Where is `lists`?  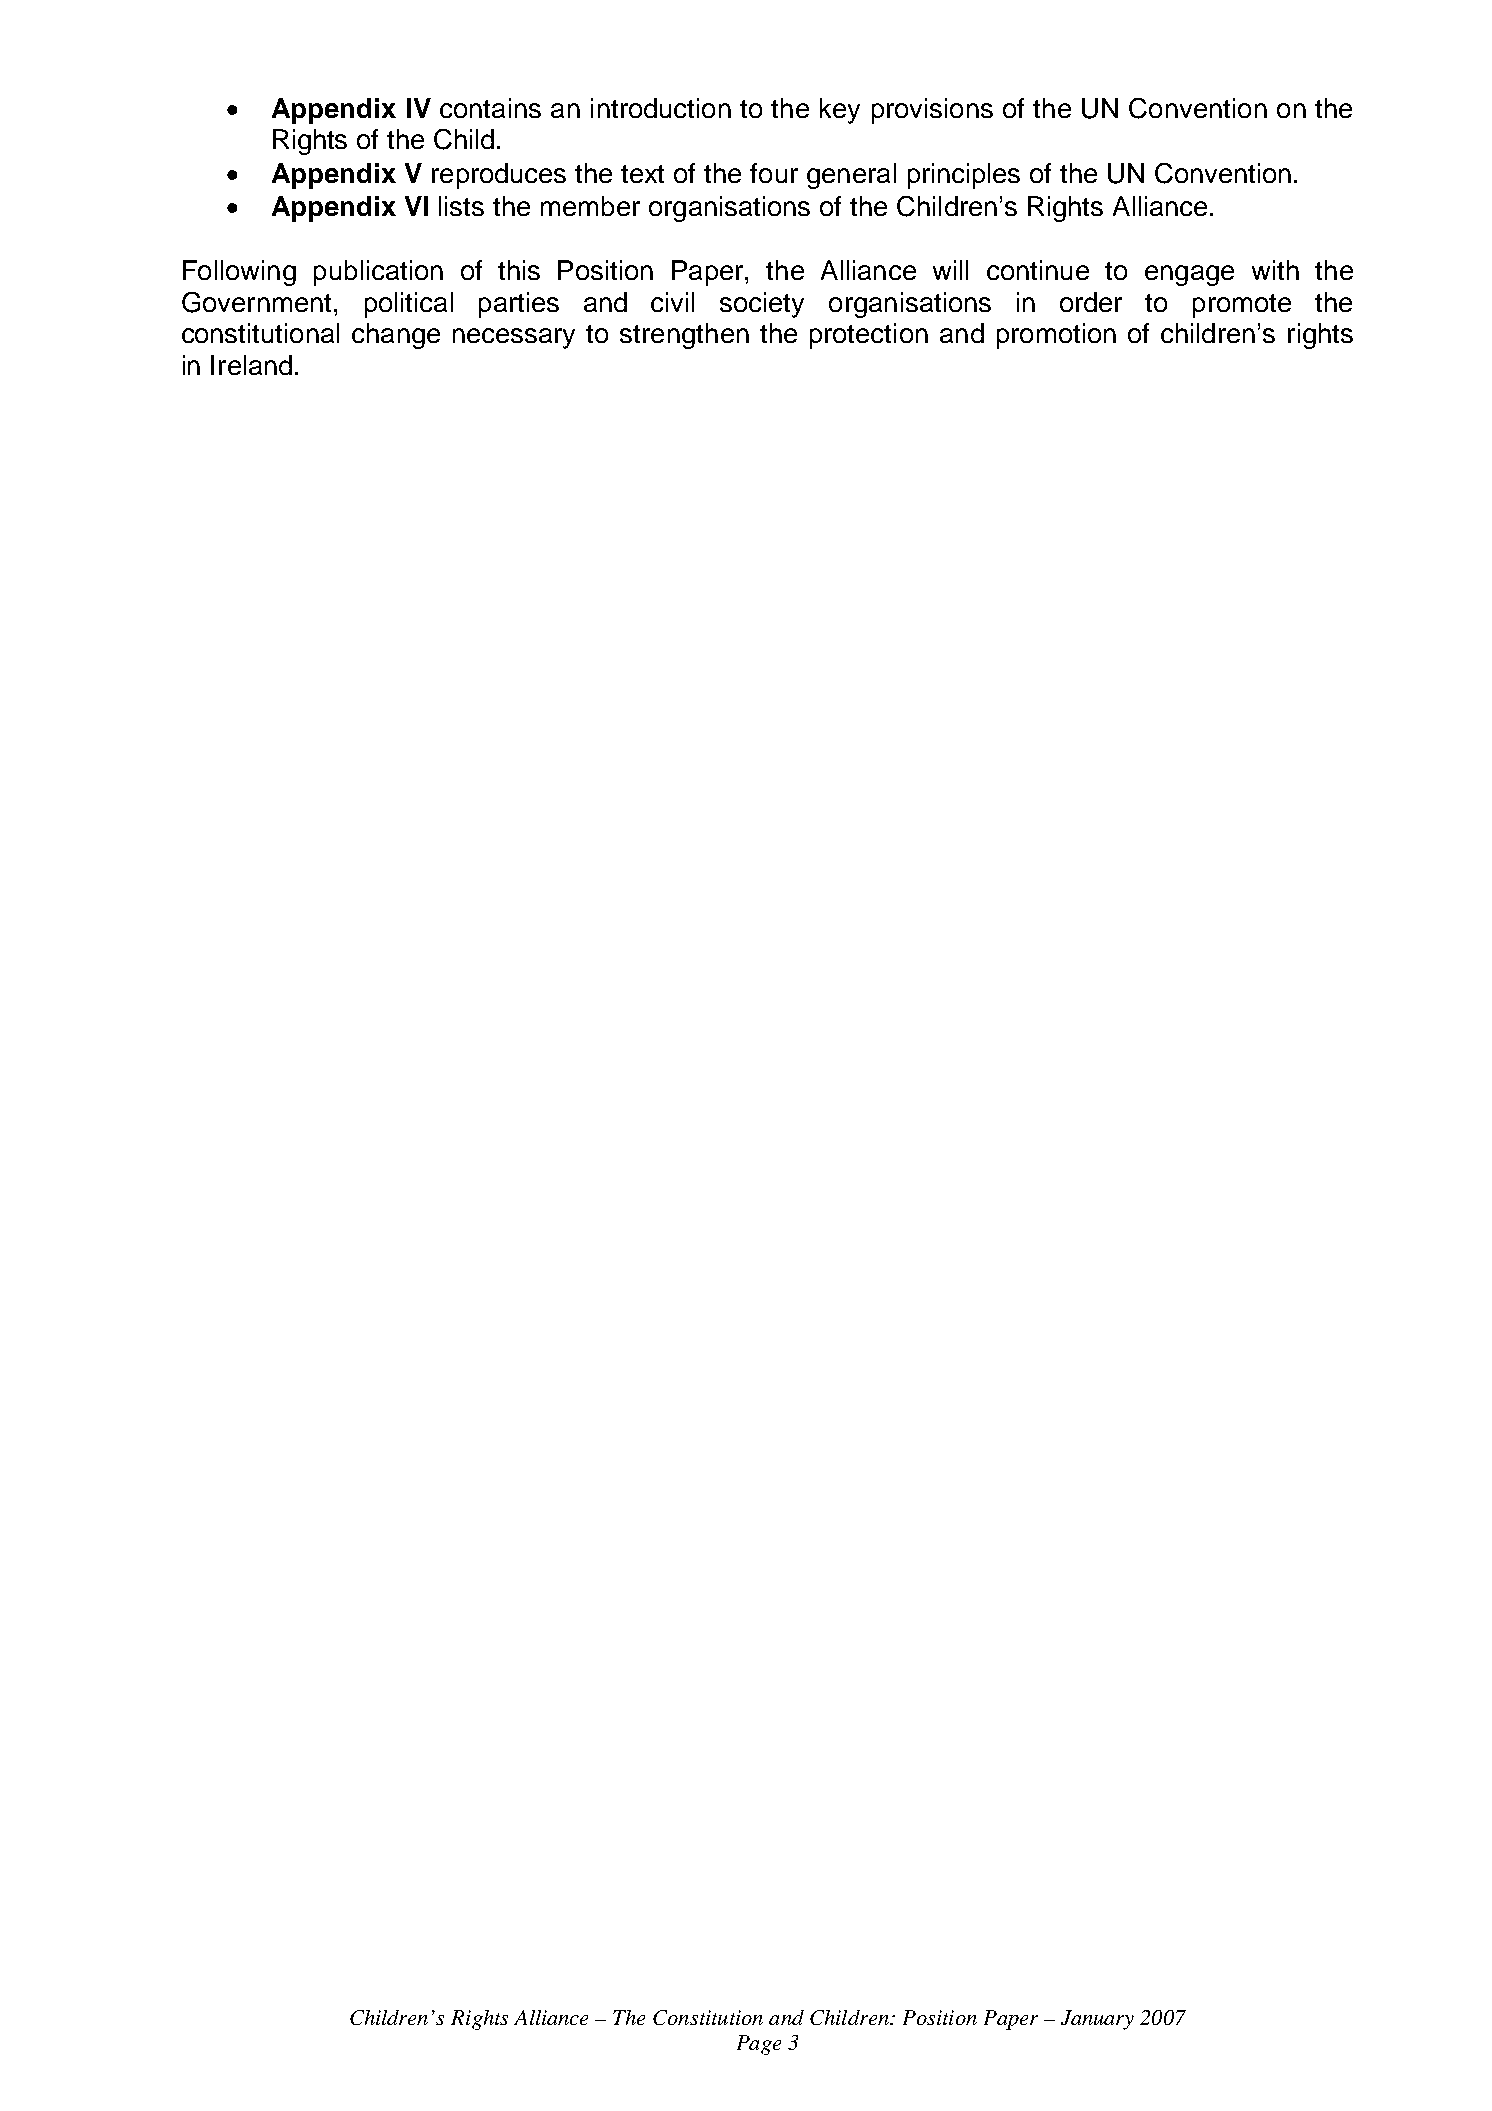
lists is located at coordinates (461, 206).
